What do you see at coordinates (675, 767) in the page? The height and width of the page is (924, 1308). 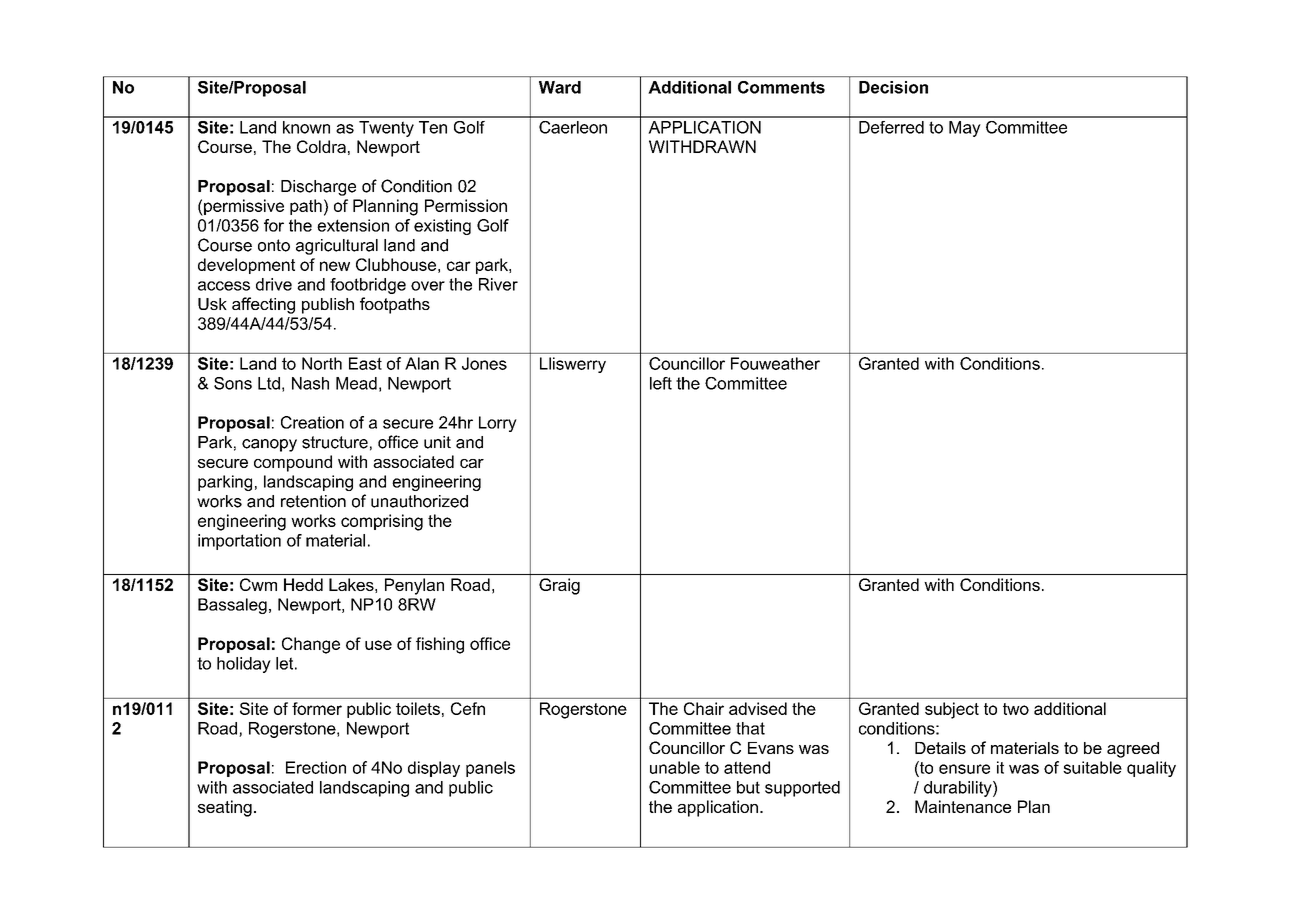 I see `unable` at bounding box center [675, 767].
